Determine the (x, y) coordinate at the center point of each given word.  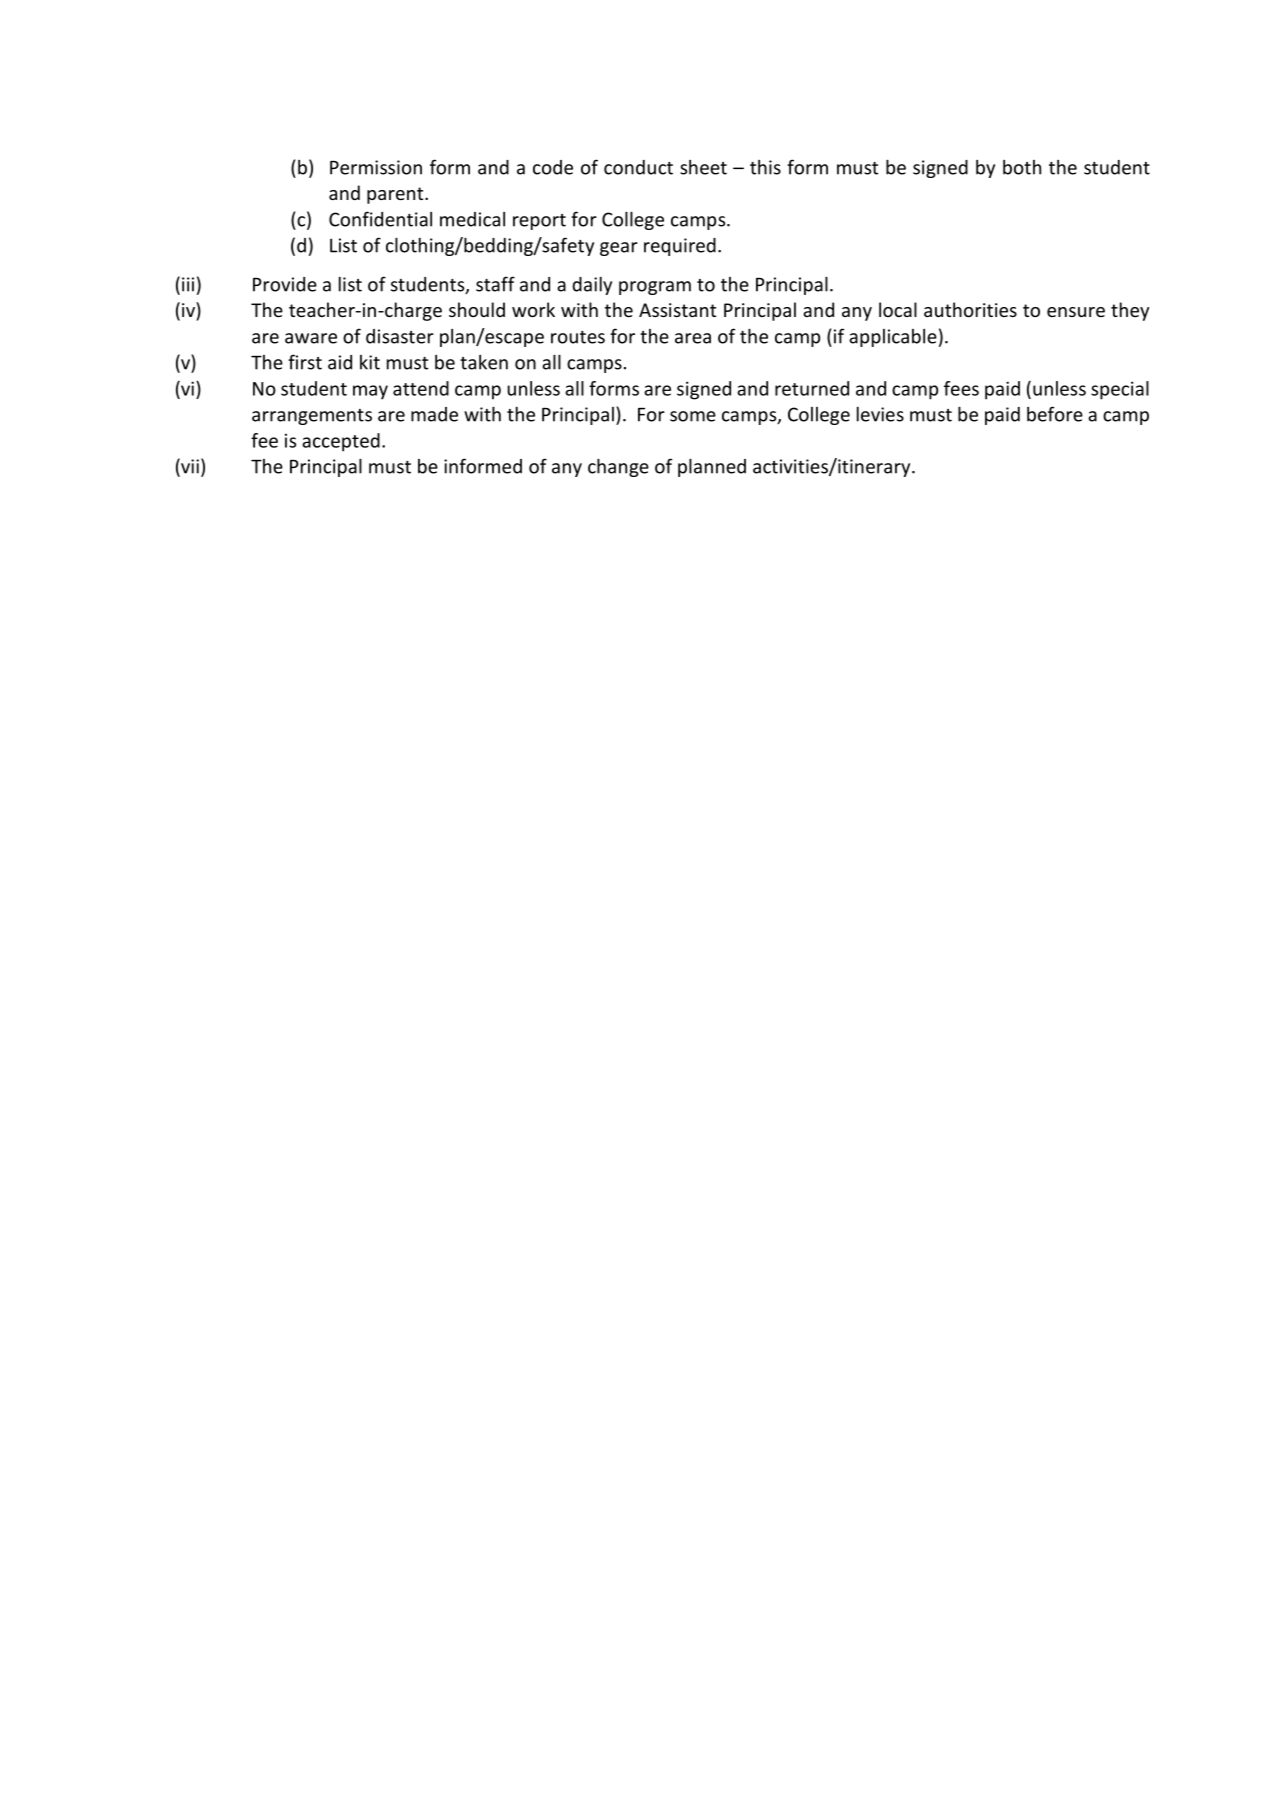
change (618, 467)
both (1022, 167)
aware (311, 338)
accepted (341, 442)
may (370, 392)
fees (961, 388)
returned (812, 388)
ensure (1076, 312)
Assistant (677, 310)
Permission (376, 167)
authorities (970, 309)
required (680, 247)
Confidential (380, 219)
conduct (638, 167)
